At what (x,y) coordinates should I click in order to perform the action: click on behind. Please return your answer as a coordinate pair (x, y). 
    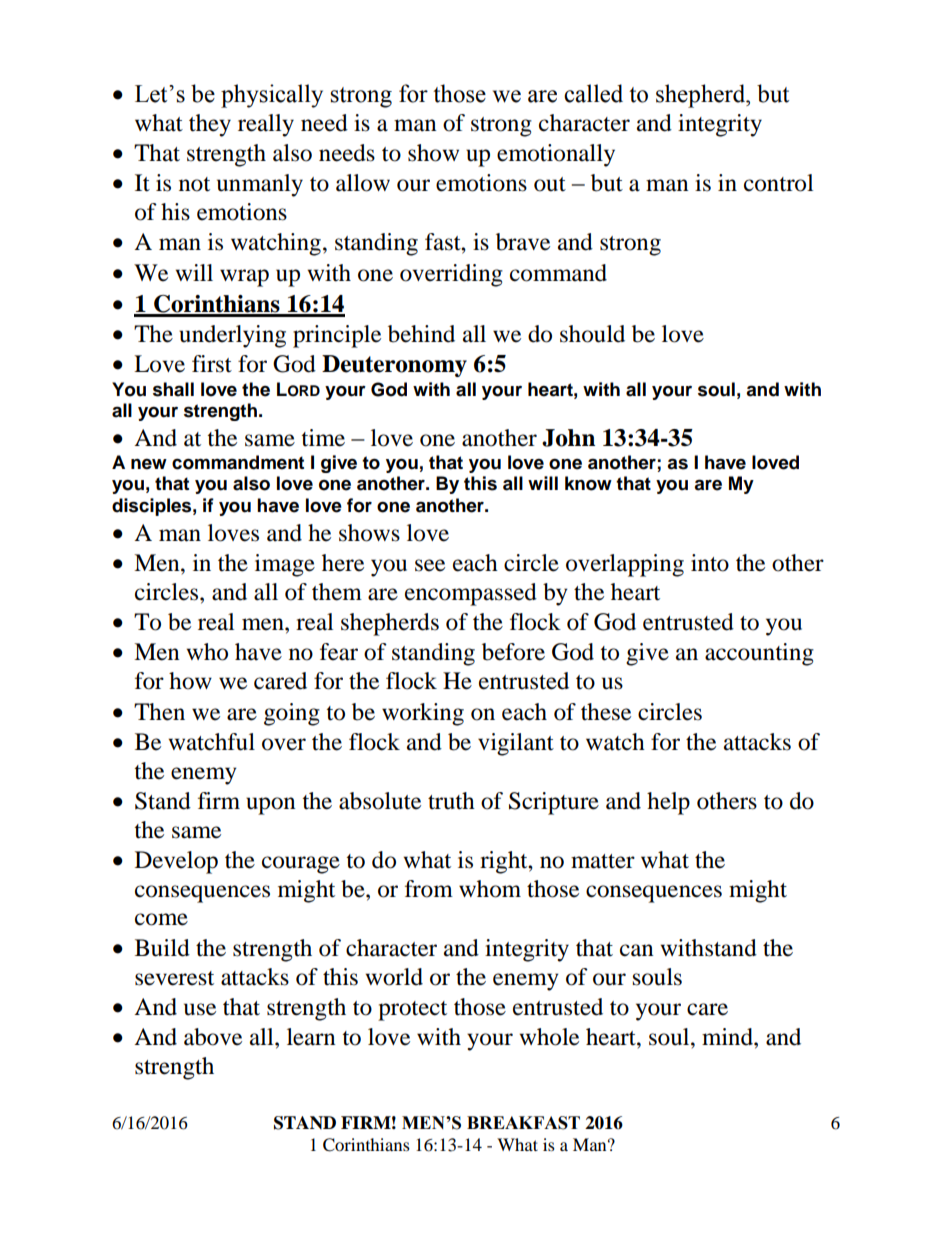
    Looking at the image, I should click on (421, 334).
